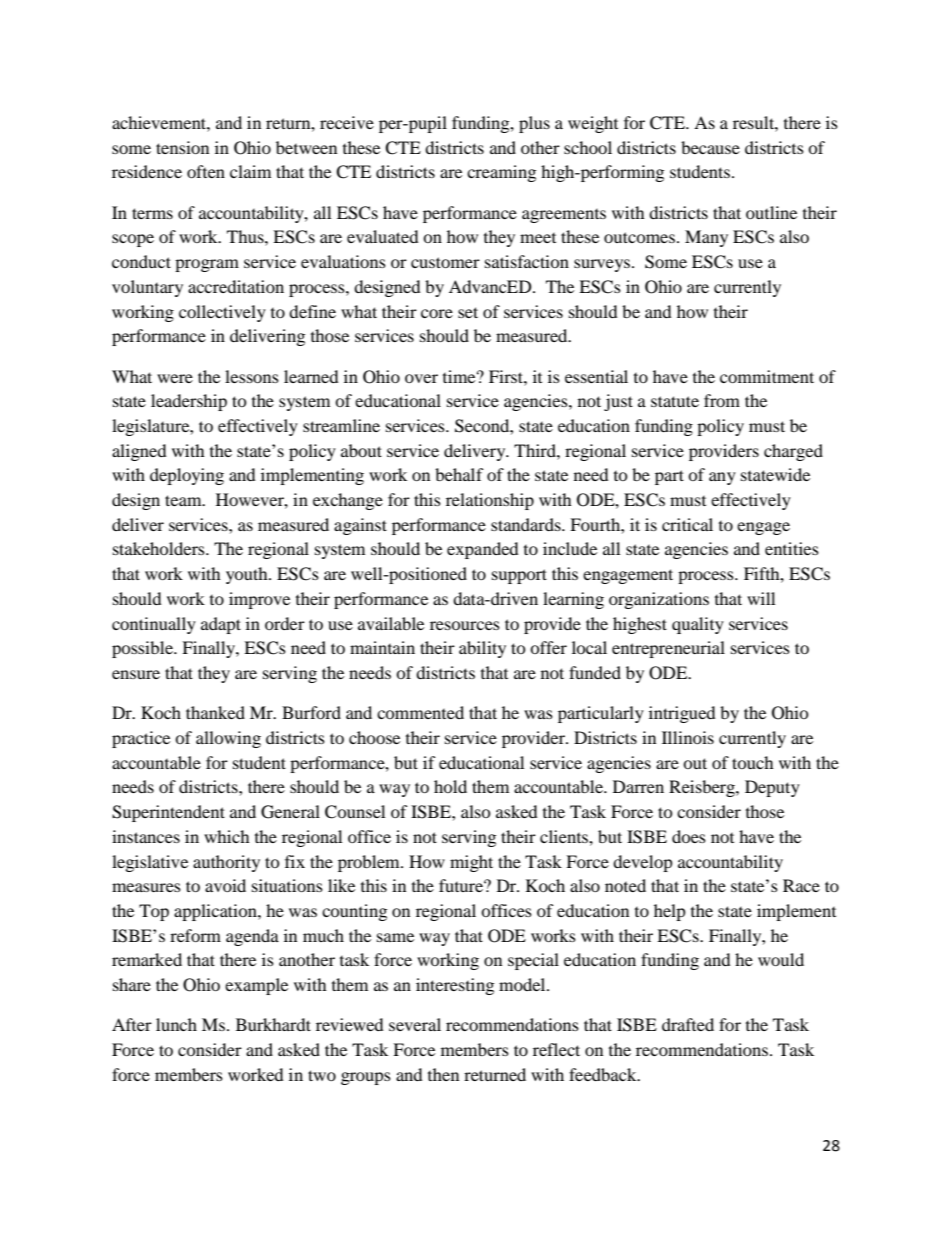 The image size is (952, 1233). I want to click on often, so click(206, 171).
